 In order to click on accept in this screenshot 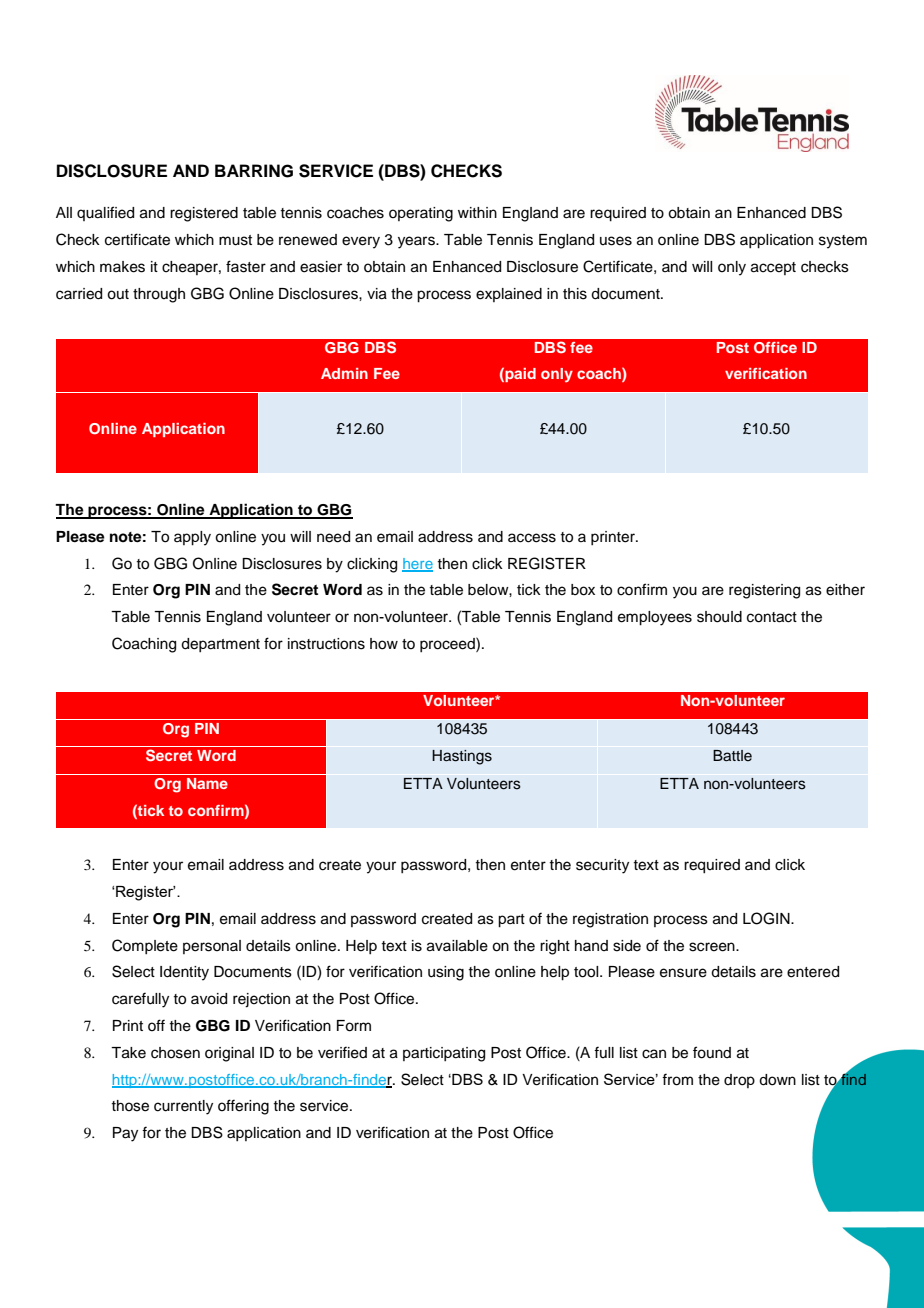, I will do `click(773, 268)`.
